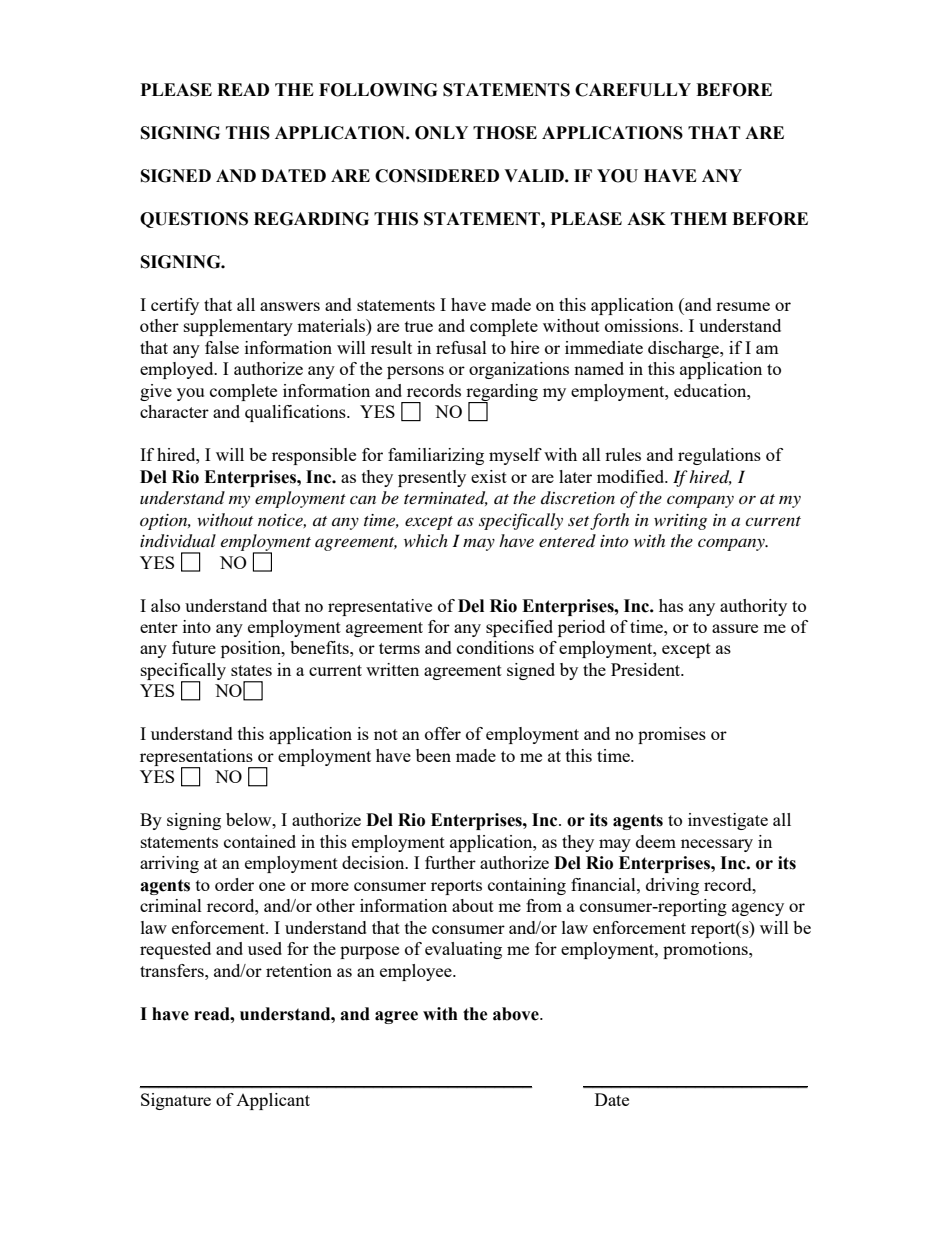 This document has height=1233, width=952. Describe the element at coordinates (222, 347) in the document. I see `false` at that location.
